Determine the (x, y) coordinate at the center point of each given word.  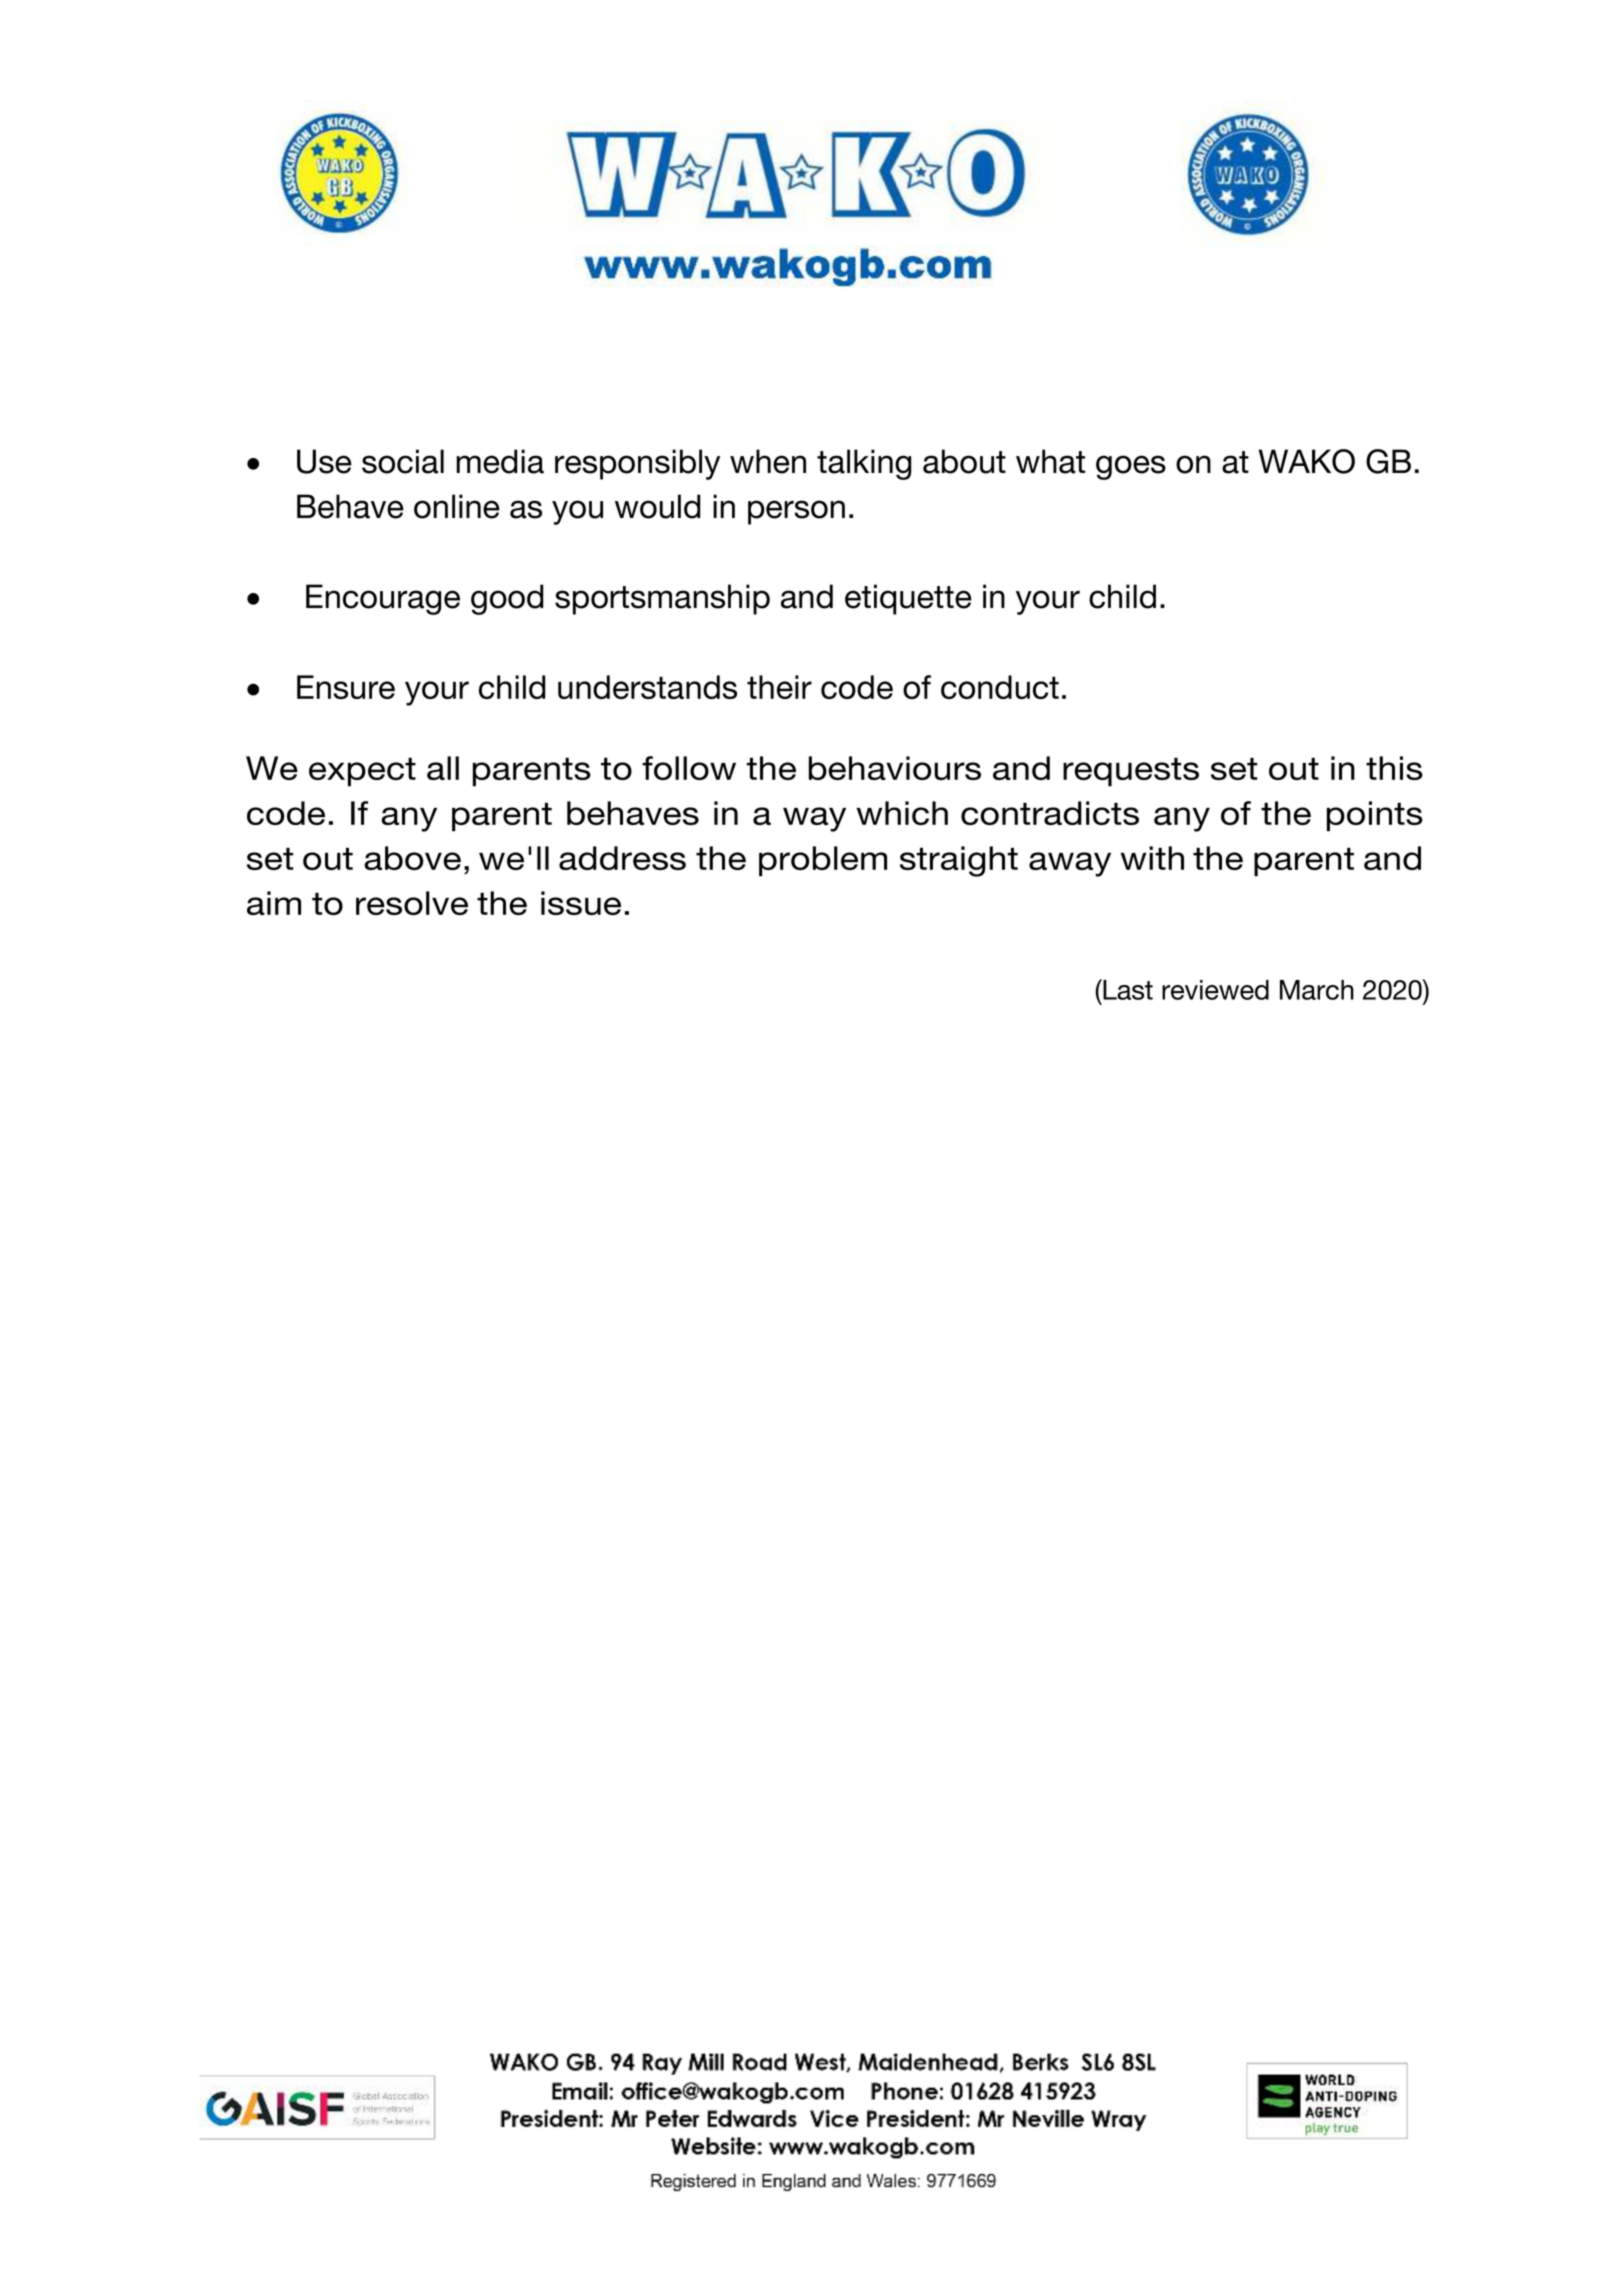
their (779, 687)
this (1394, 768)
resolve (412, 903)
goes (1131, 467)
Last (1127, 989)
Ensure (346, 687)
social (403, 461)
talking (864, 464)
